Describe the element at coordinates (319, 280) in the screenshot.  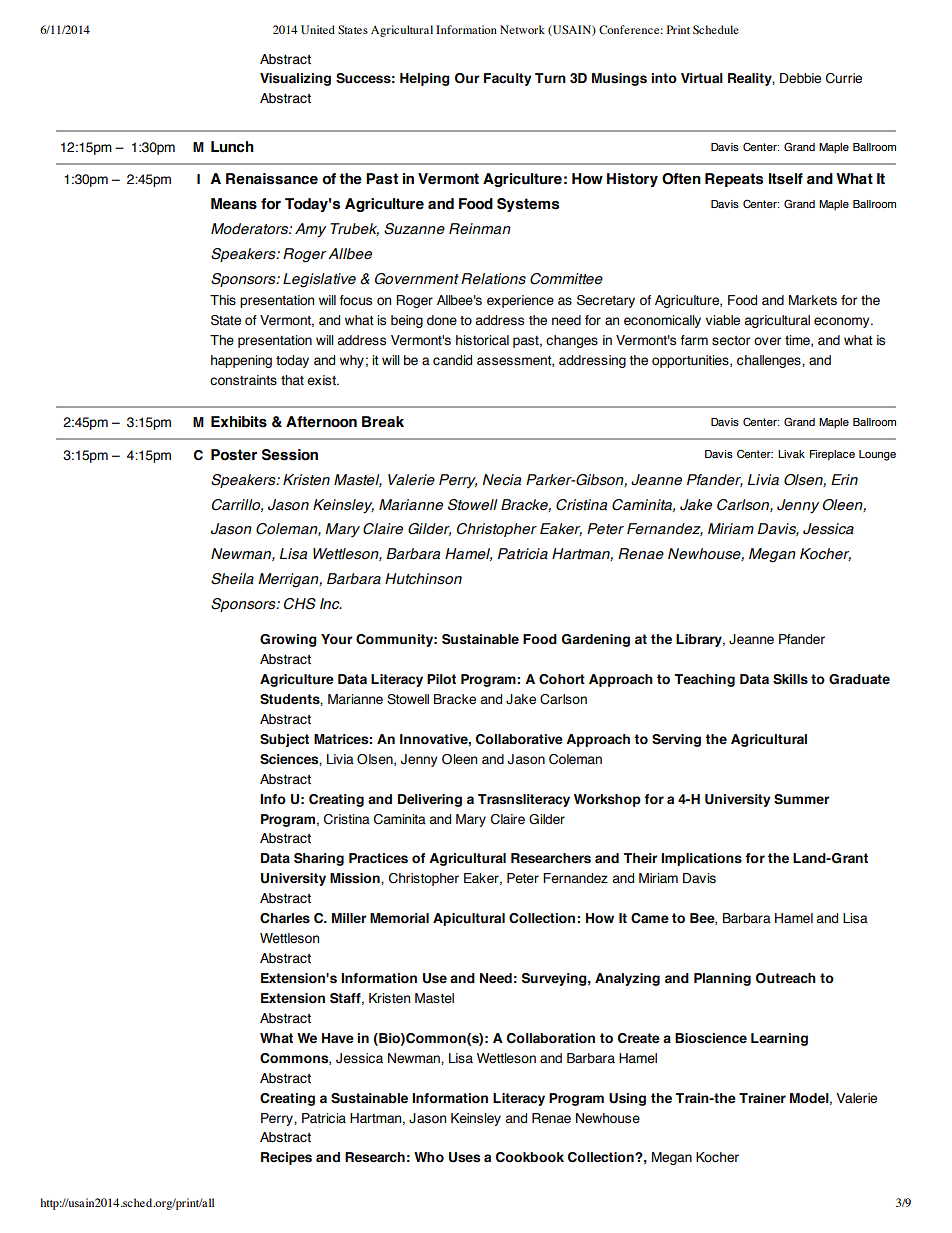
I see `Legislative` at that location.
